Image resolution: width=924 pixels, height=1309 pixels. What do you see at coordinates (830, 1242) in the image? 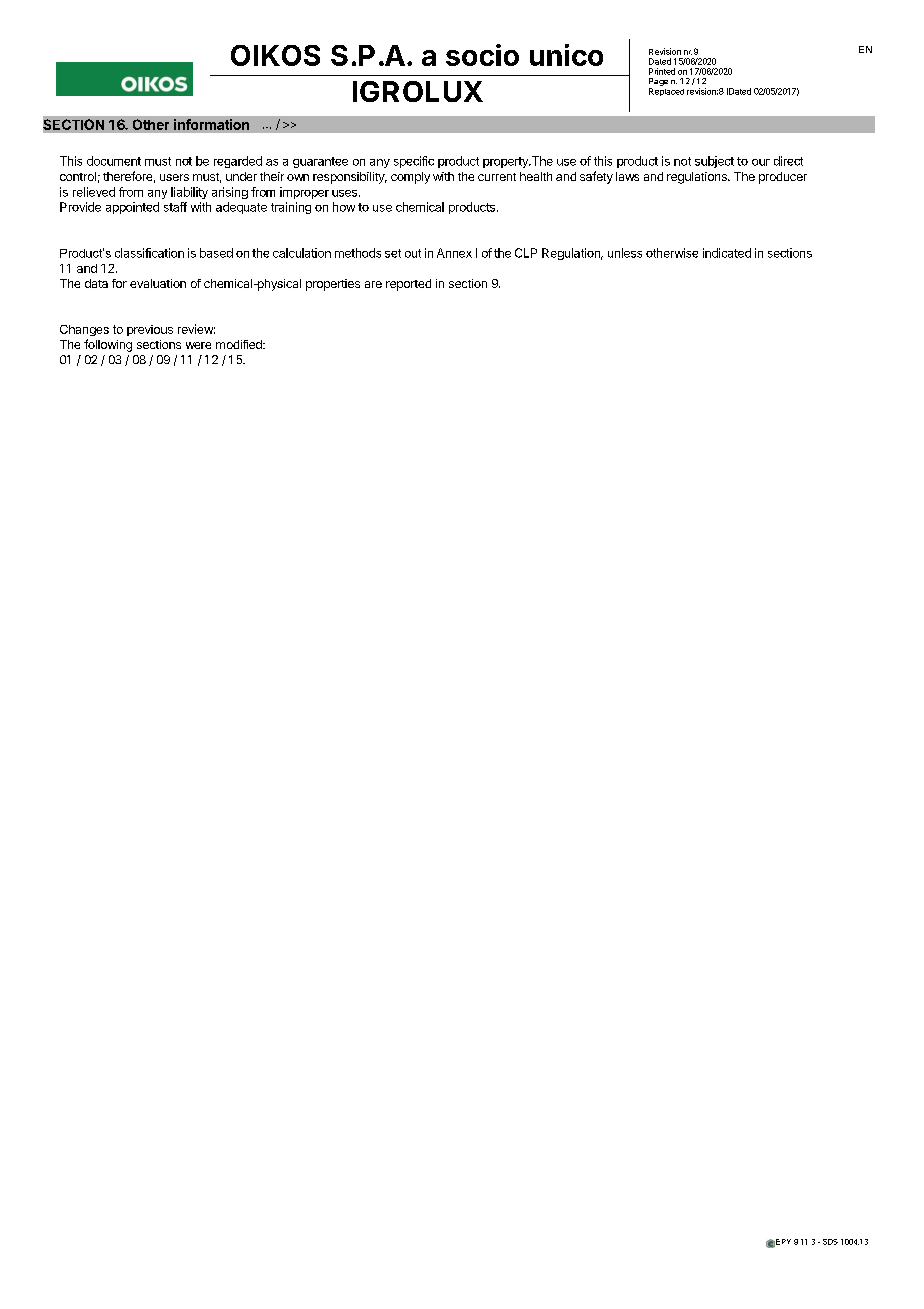
I see `SDS` at bounding box center [830, 1242].
